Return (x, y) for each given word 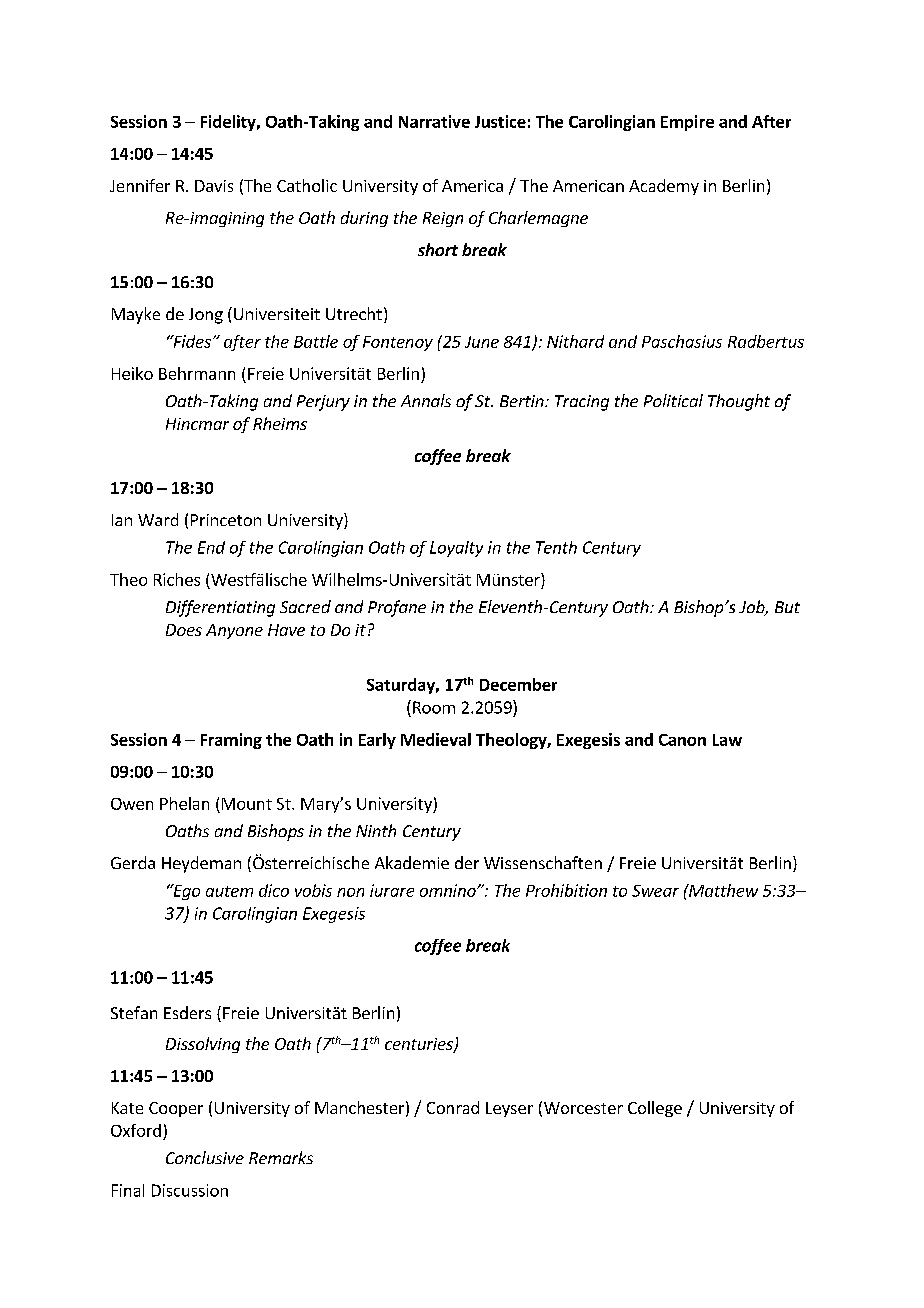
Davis (214, 186)
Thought (739, 402)
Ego (185, 892)
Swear (655, 891)
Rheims (280, 423)
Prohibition (566, 890)
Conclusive (205, 1157)
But (787, 607)
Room (434, 707)
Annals (426, 400)
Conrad (453, 1107)
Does (184, 630)
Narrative (434, 121)
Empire (687, 123)
